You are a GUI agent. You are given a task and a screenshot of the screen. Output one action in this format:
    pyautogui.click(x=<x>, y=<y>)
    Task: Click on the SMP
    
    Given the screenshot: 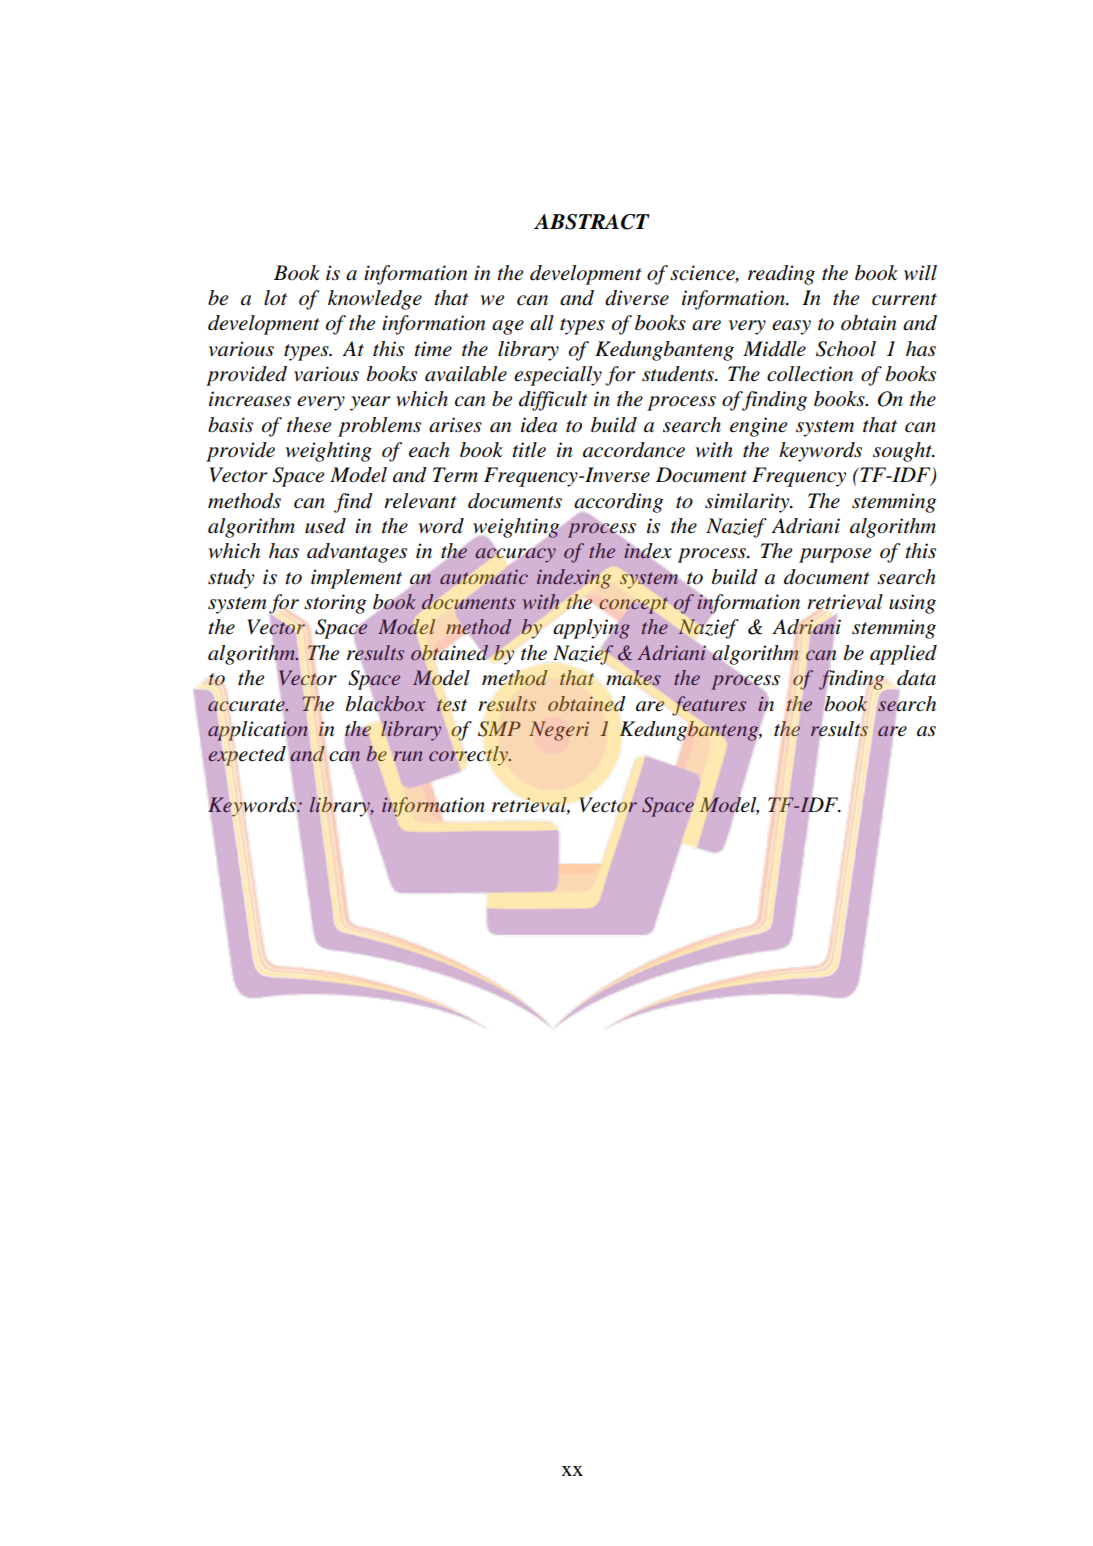 What is the action you would take?
    pyautogui.click(x=499, y=729)
